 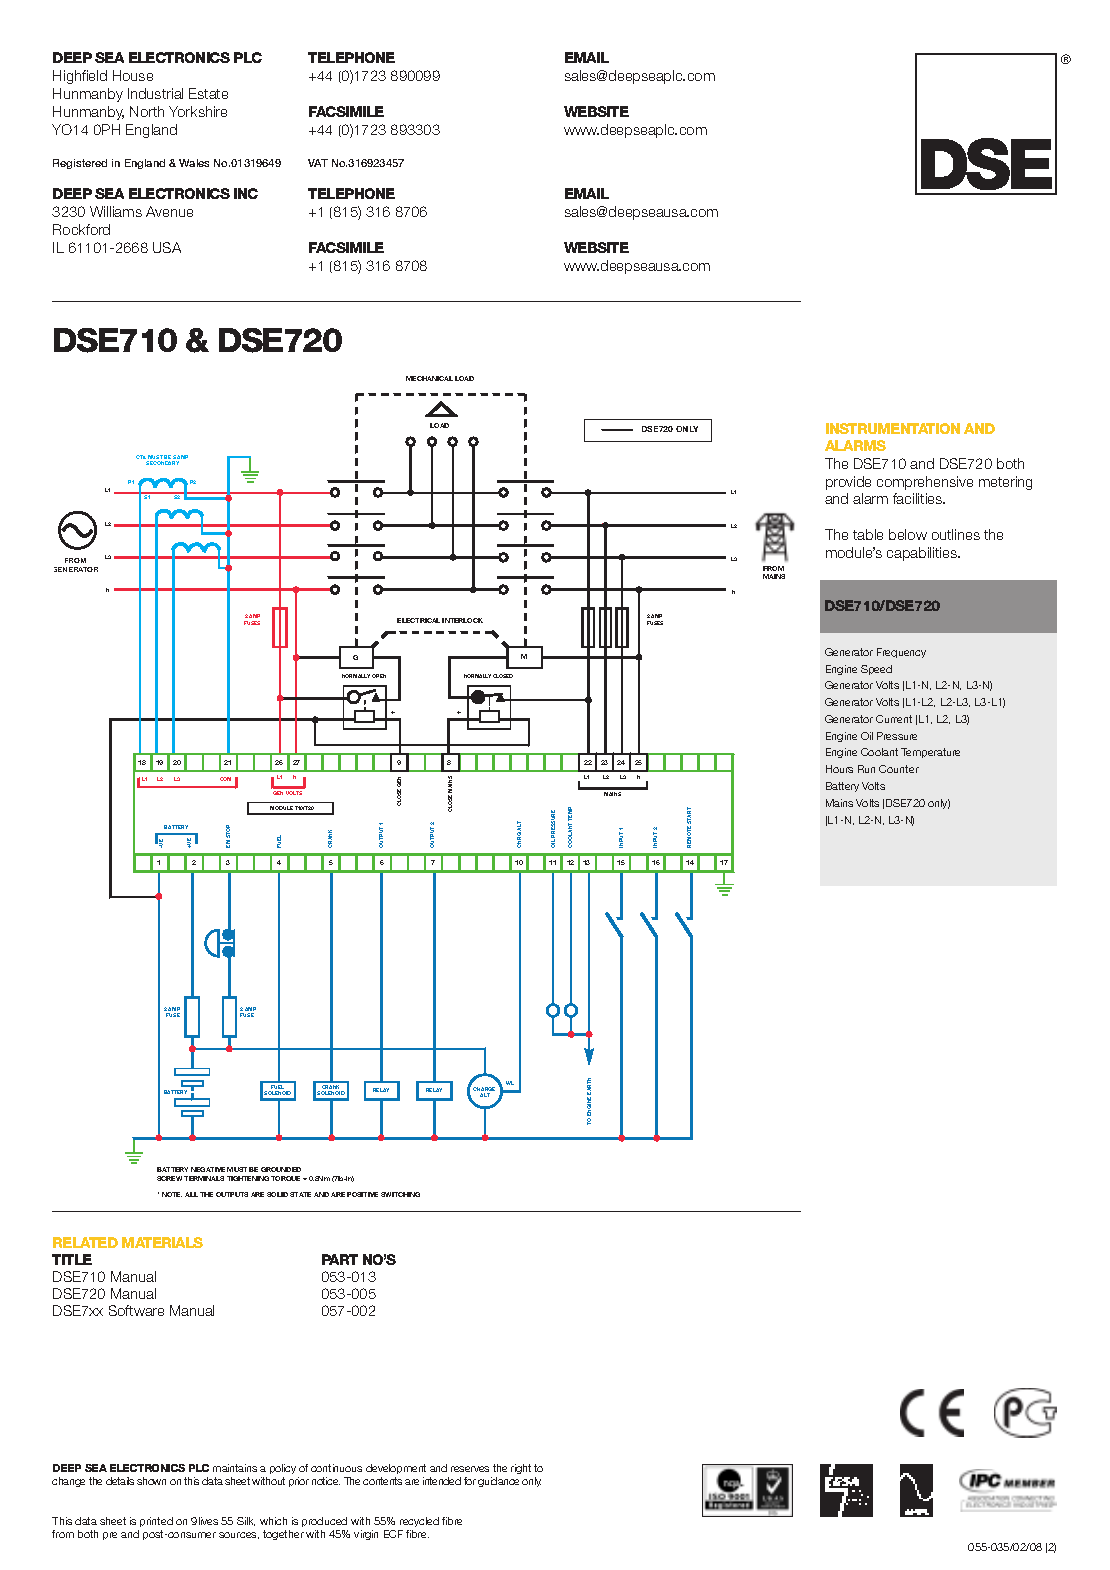 What do you see at coordinates (899, 769) in the image?
I see `Counter` at bounding box center [899, 769].
